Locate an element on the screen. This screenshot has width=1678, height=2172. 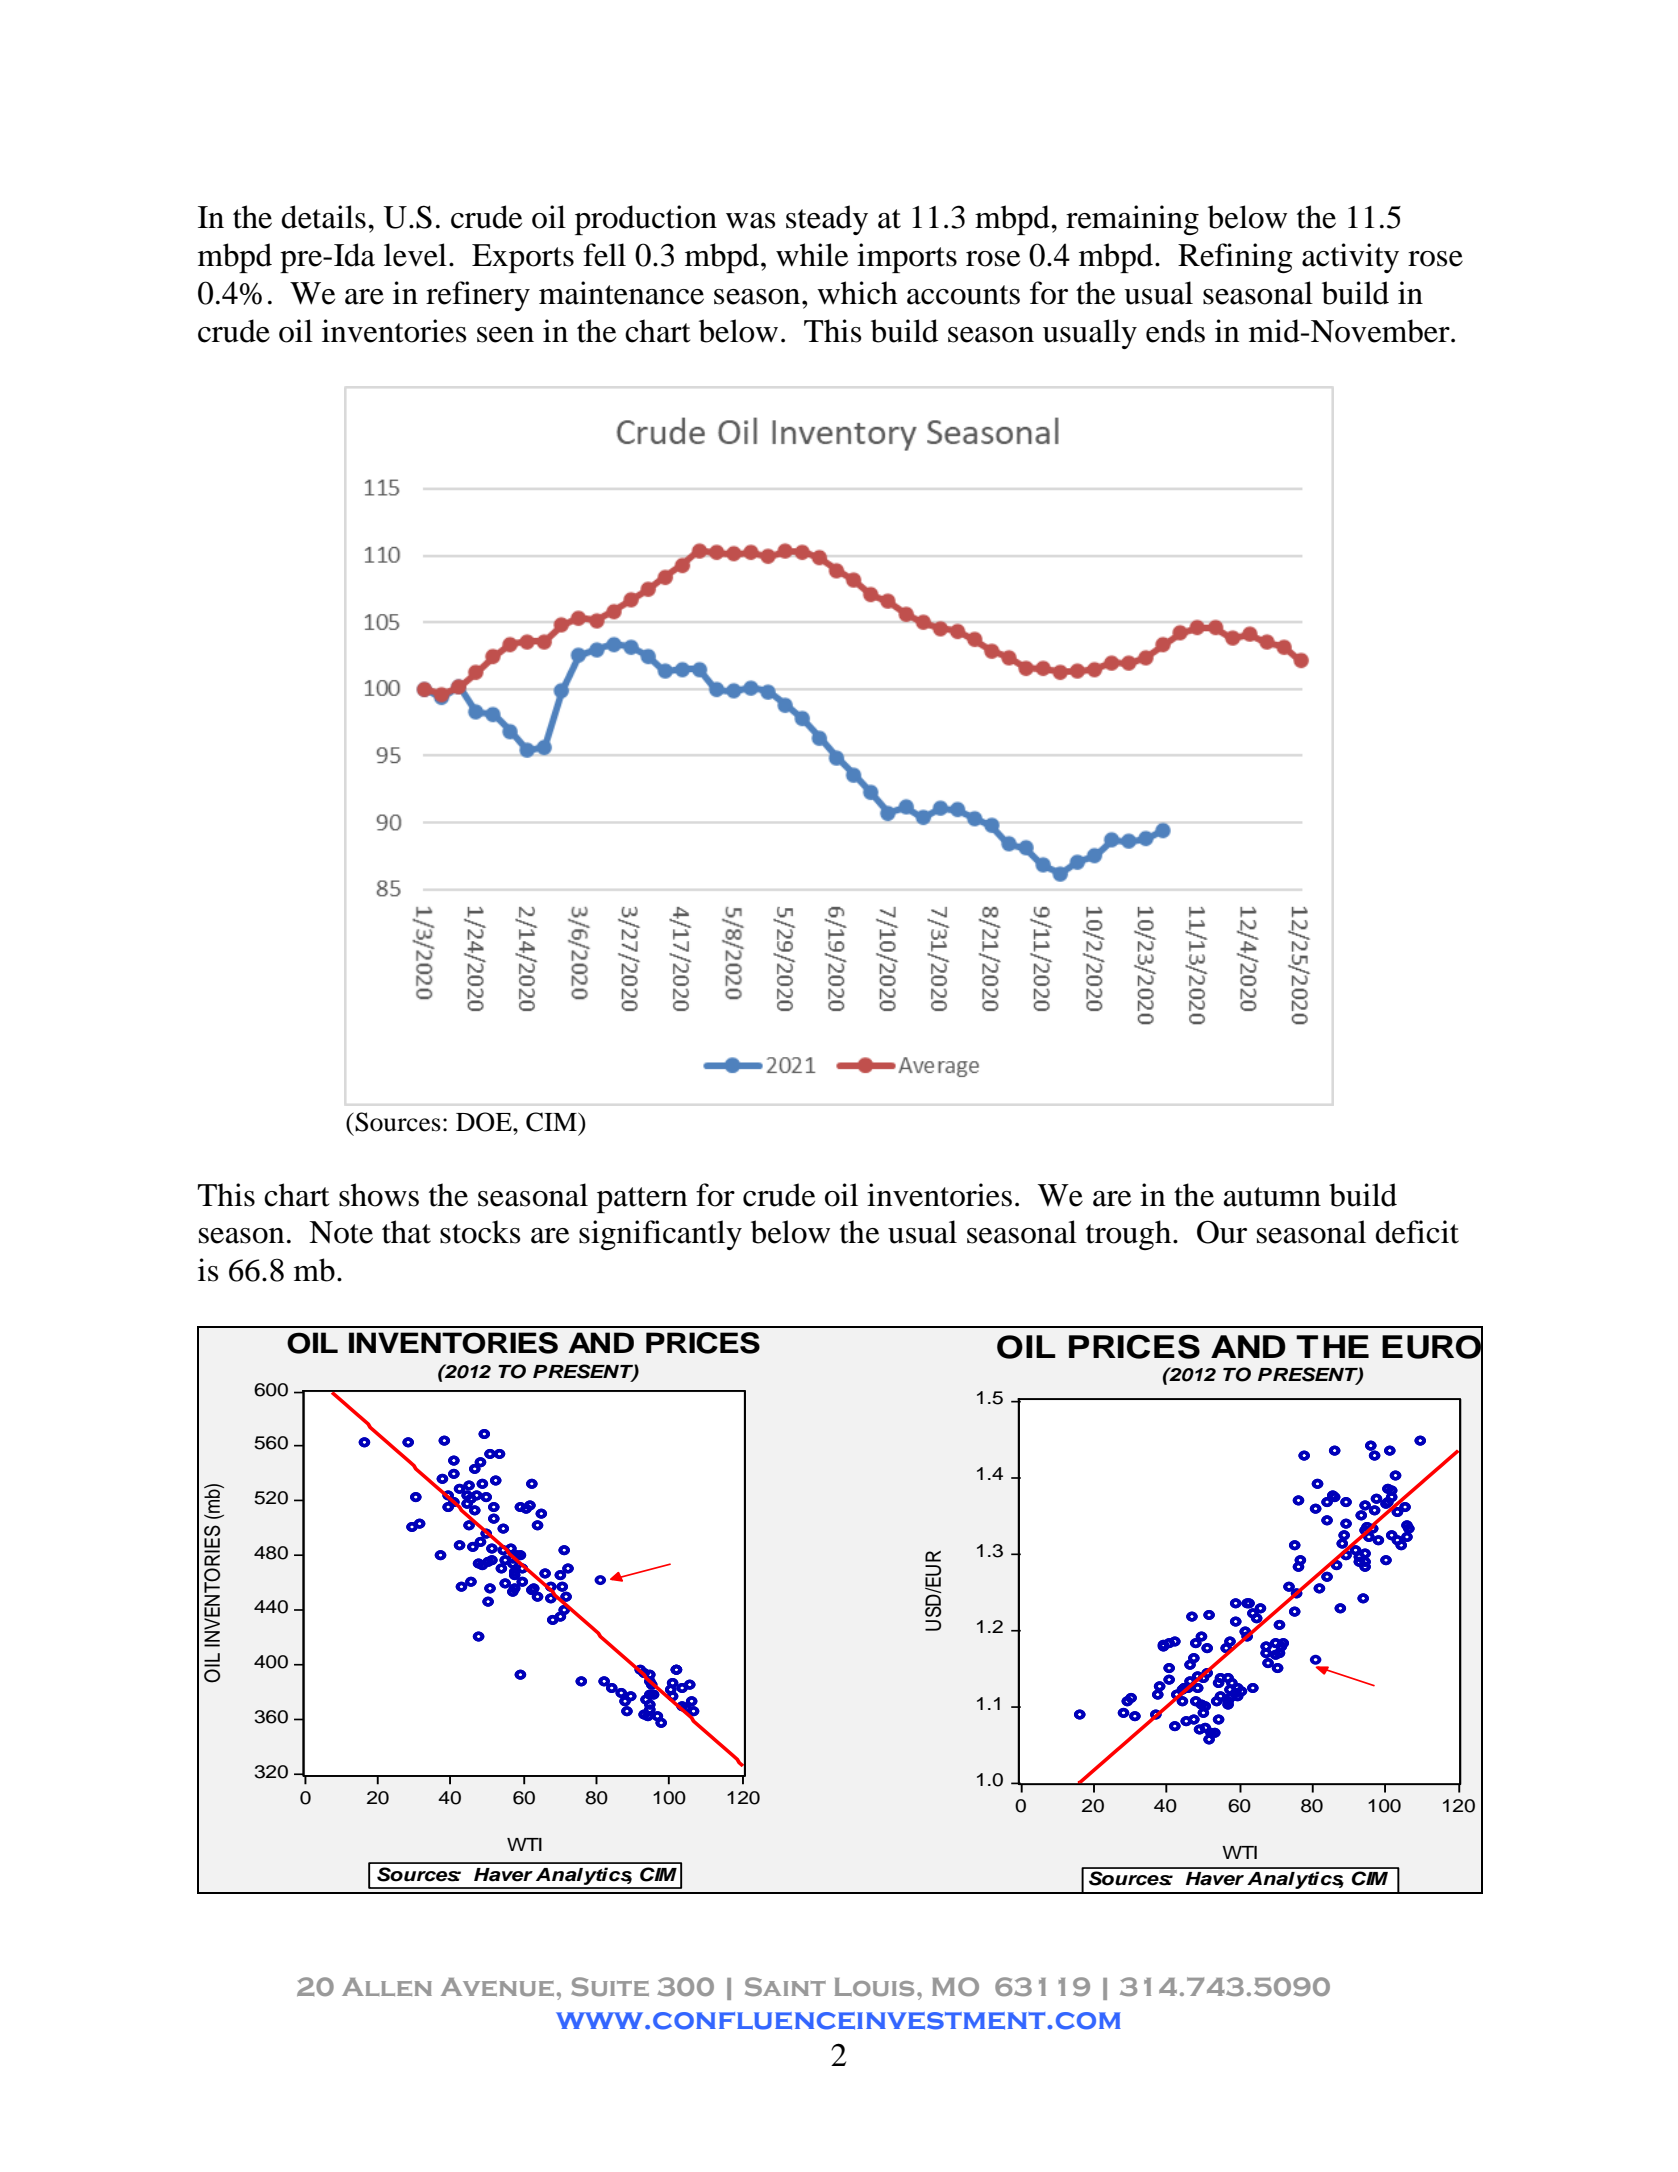
Saint is located at coordinates (785, 1986).
